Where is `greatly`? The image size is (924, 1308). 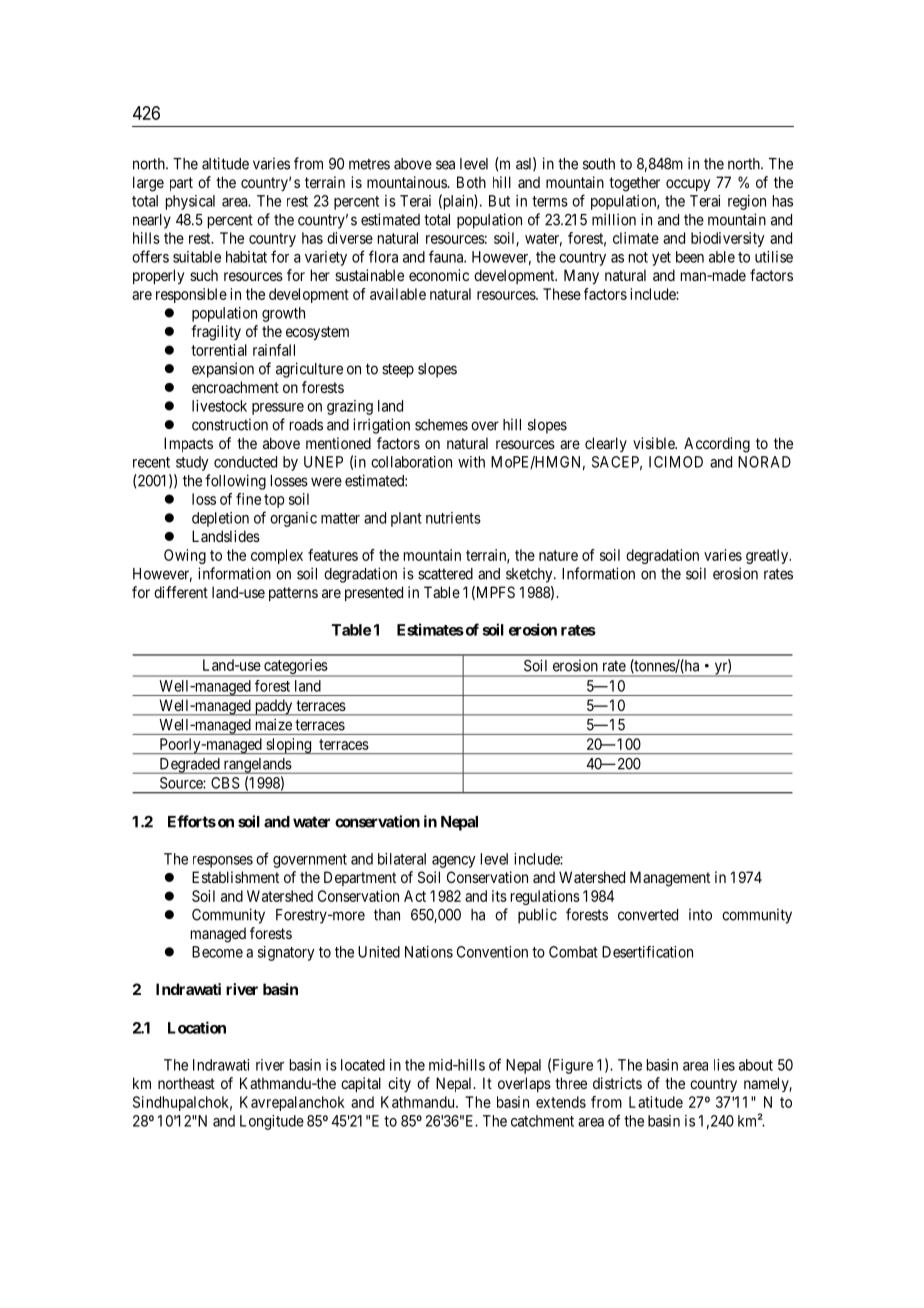
greatly is located at coordinates (768, 556).
